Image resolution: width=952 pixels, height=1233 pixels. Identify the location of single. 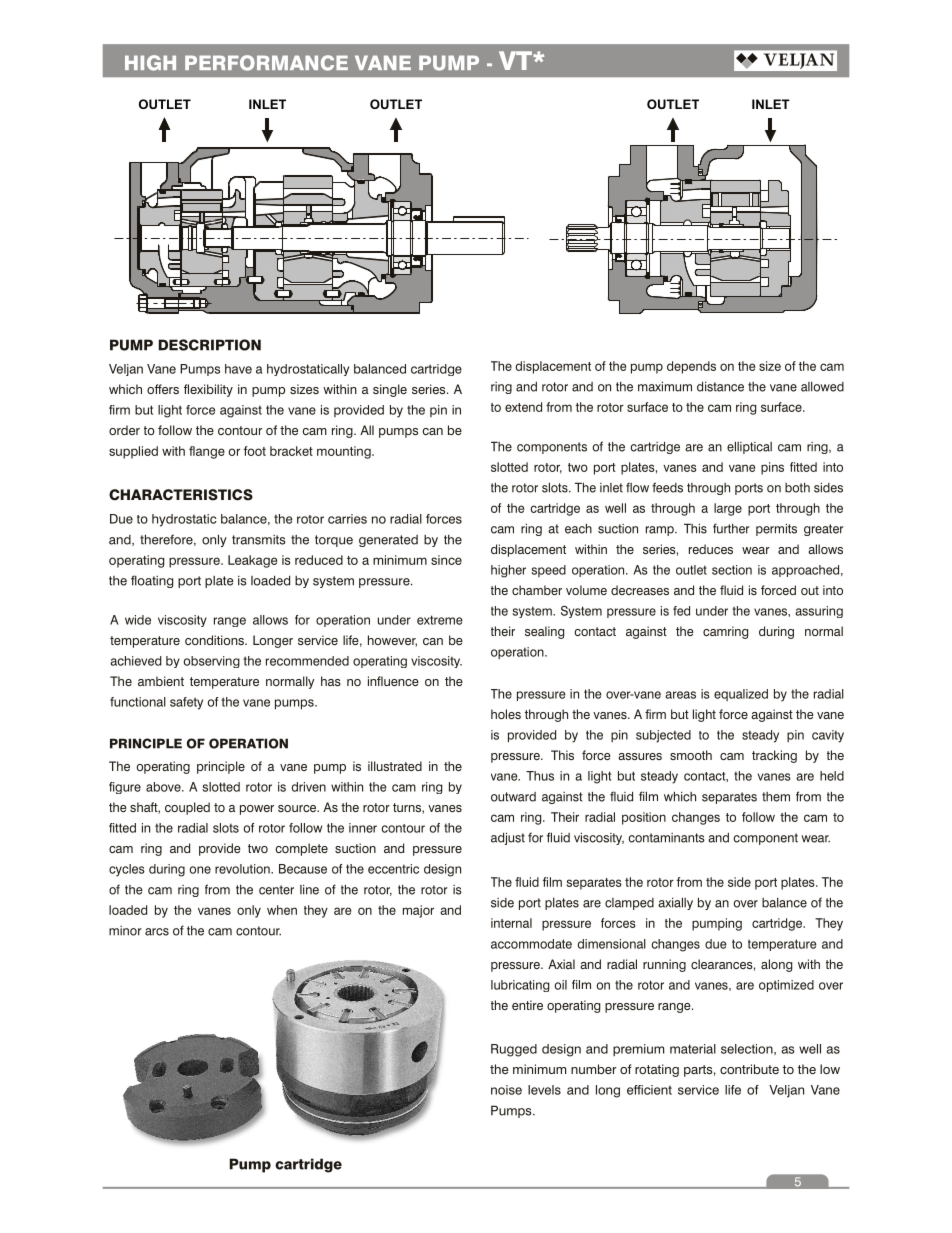
(390, 390).
